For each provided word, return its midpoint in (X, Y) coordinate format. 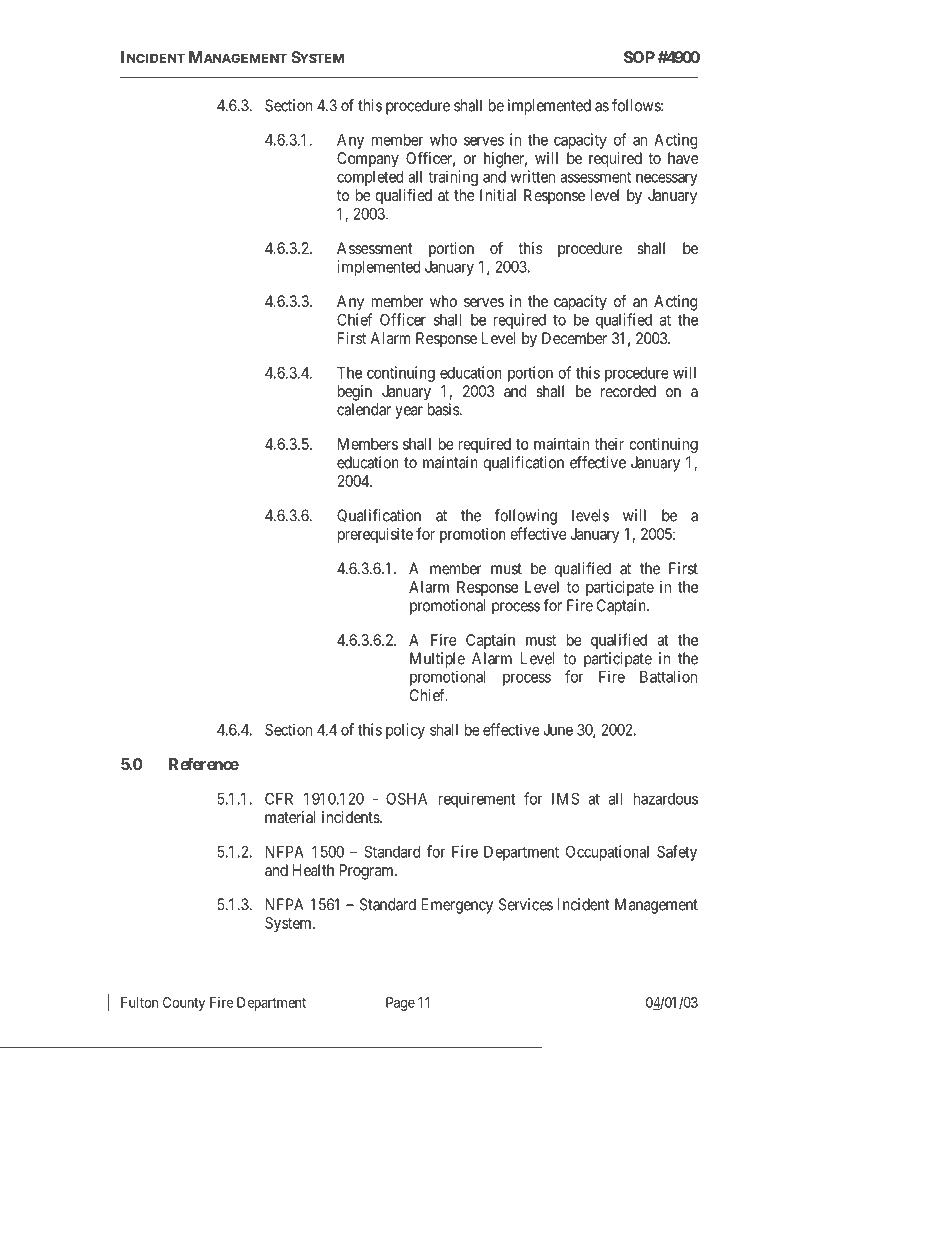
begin (355, 393)
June (558, 730)
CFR (279, 798)
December (574, 338)
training (453, 178)
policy (405, 731)
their (609, 444)
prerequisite (375, 535)
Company (368, 160)
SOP (639, 57)
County (184, 1004)
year (409, 412)
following (526, 517)
